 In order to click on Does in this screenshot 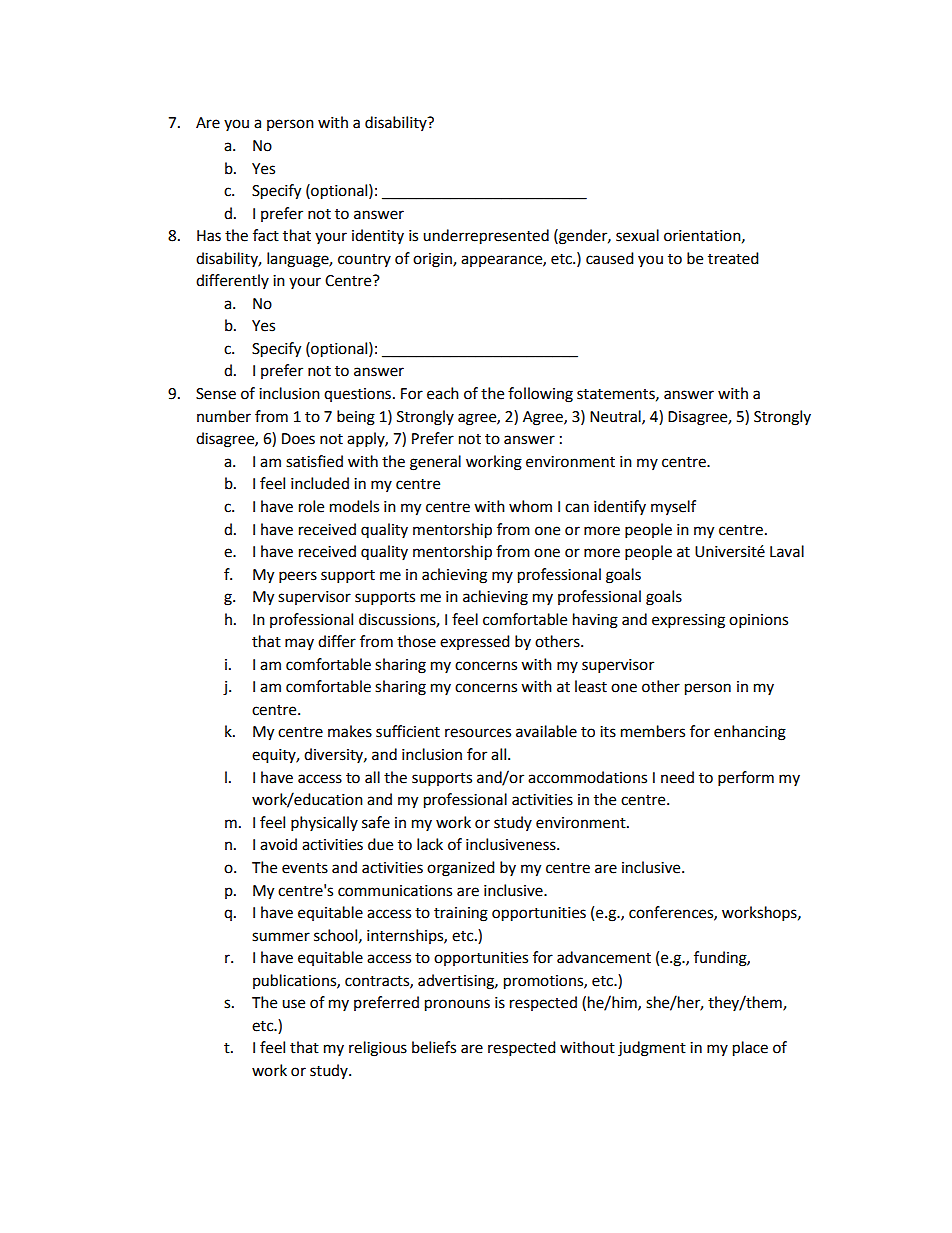, I will do `click(298, 439)`.
